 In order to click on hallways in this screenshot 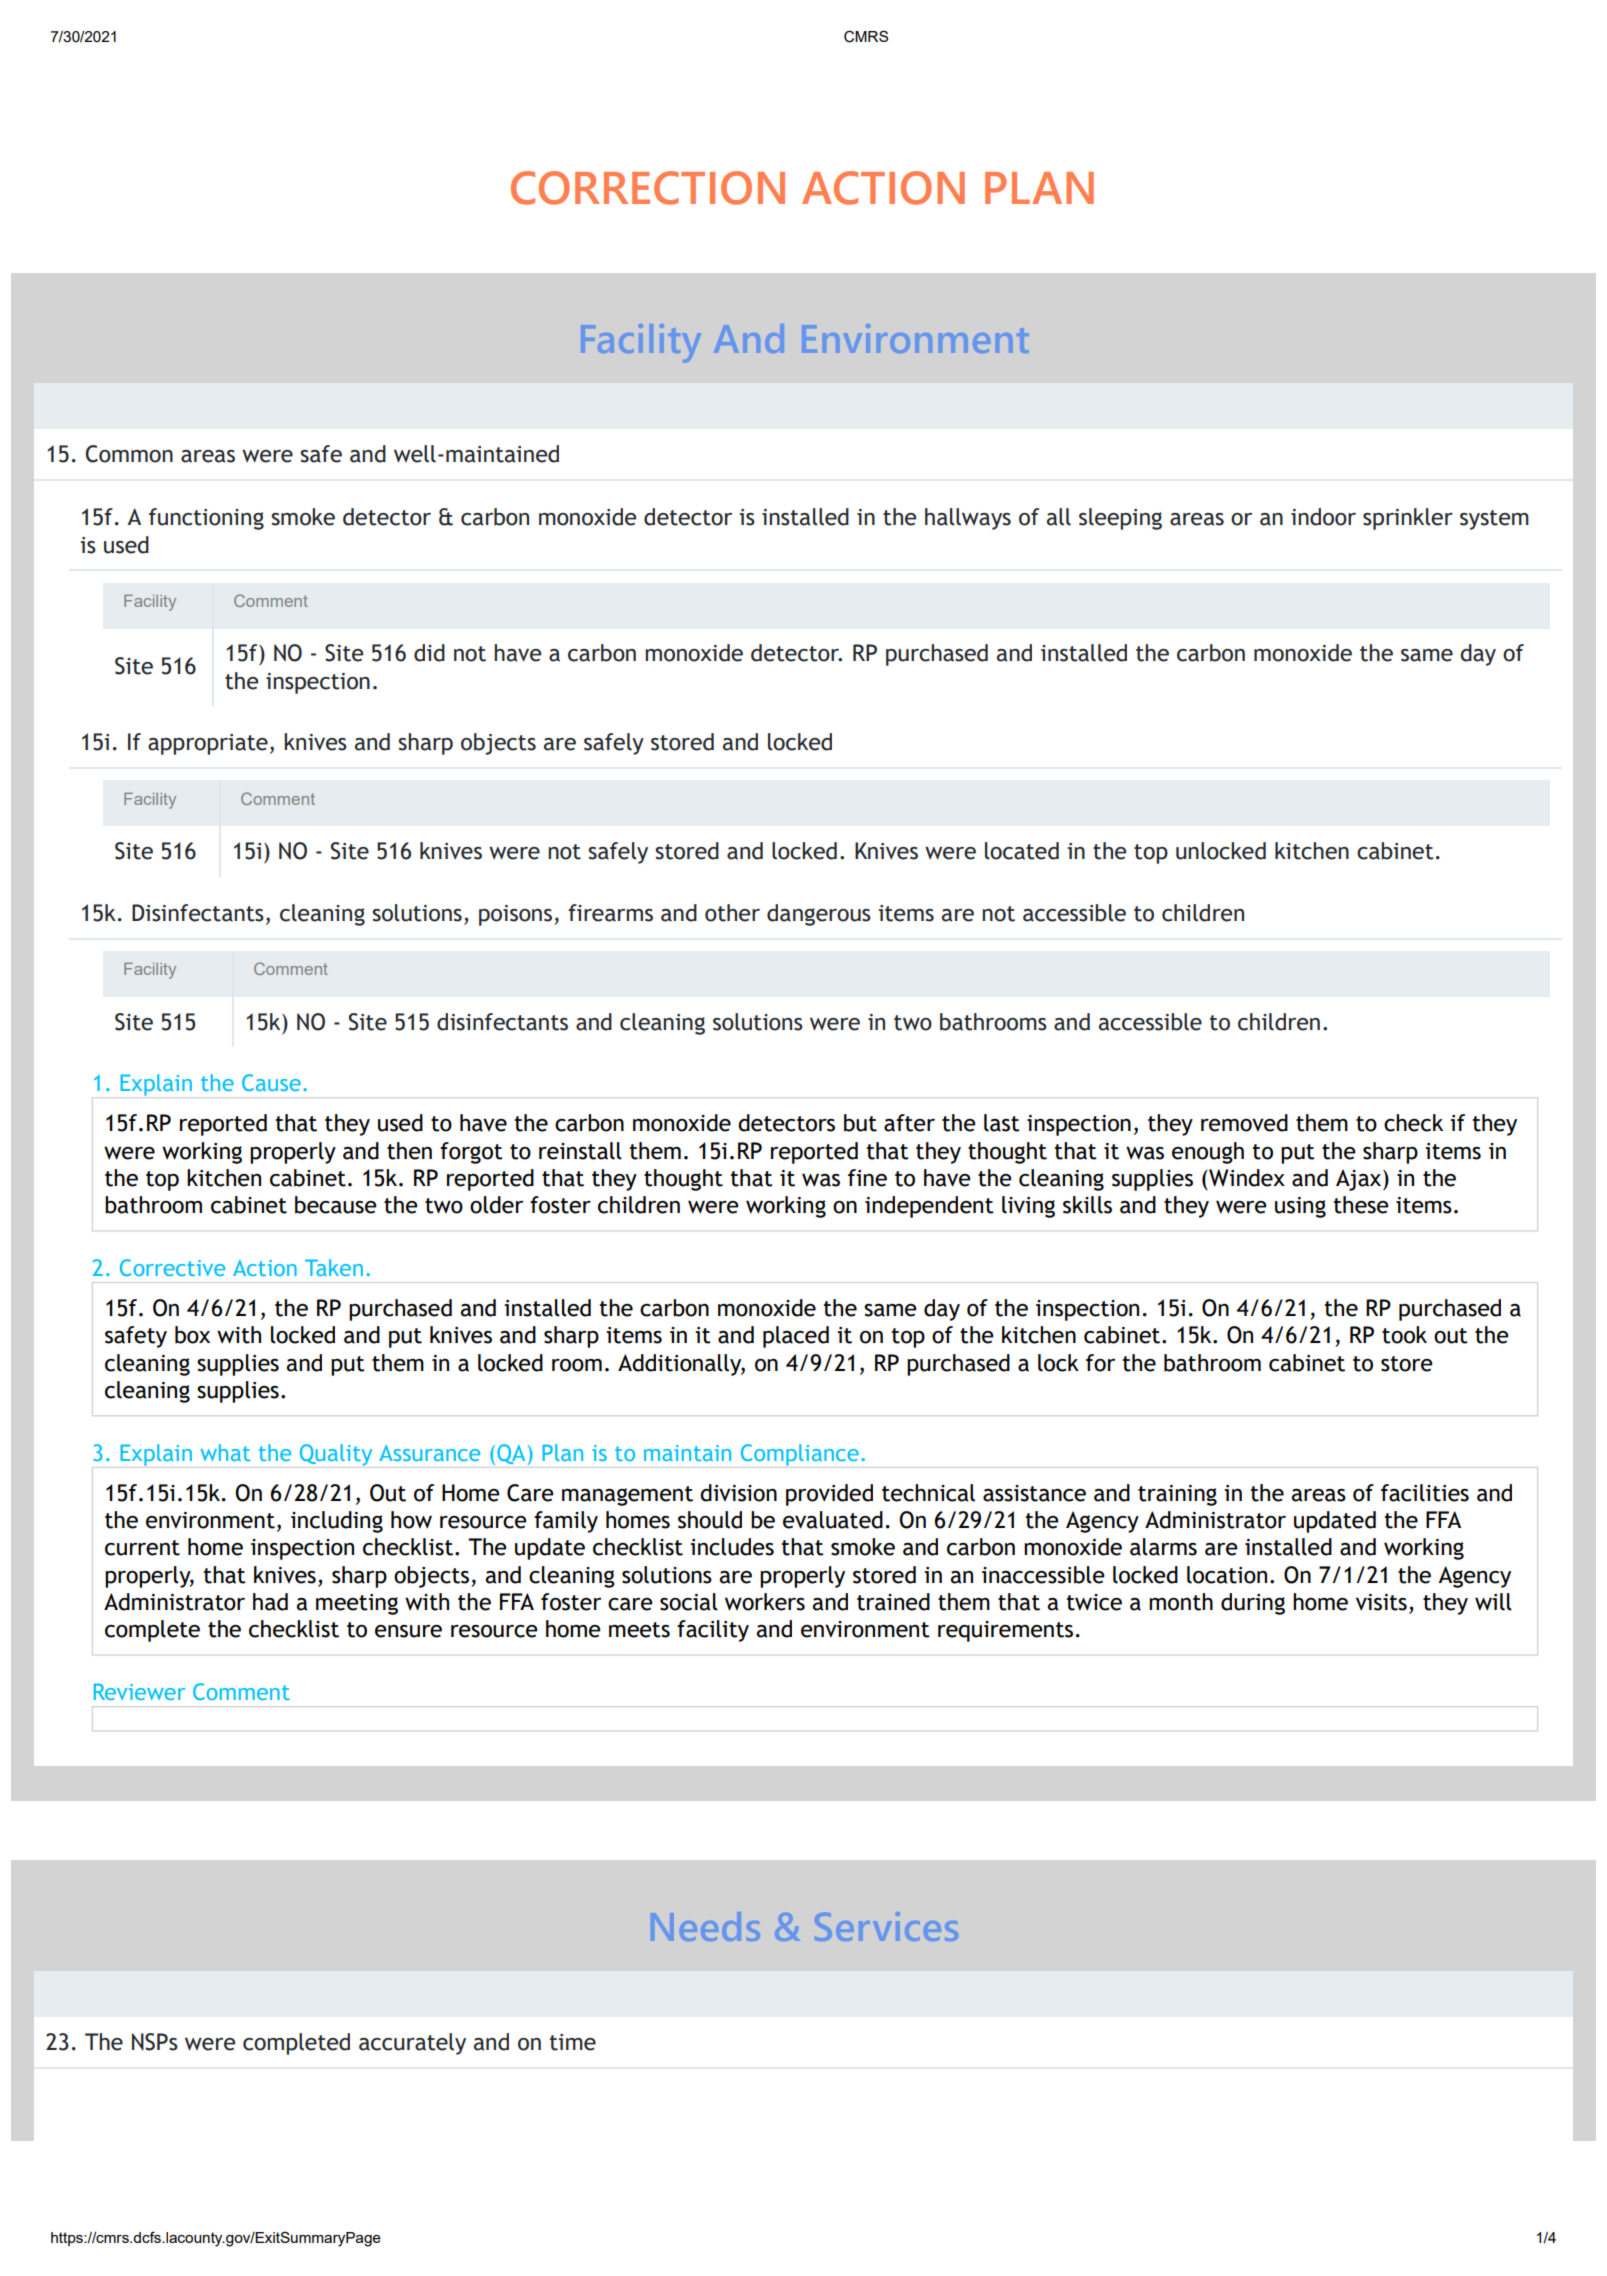, I will do `click(968, 519)`.
